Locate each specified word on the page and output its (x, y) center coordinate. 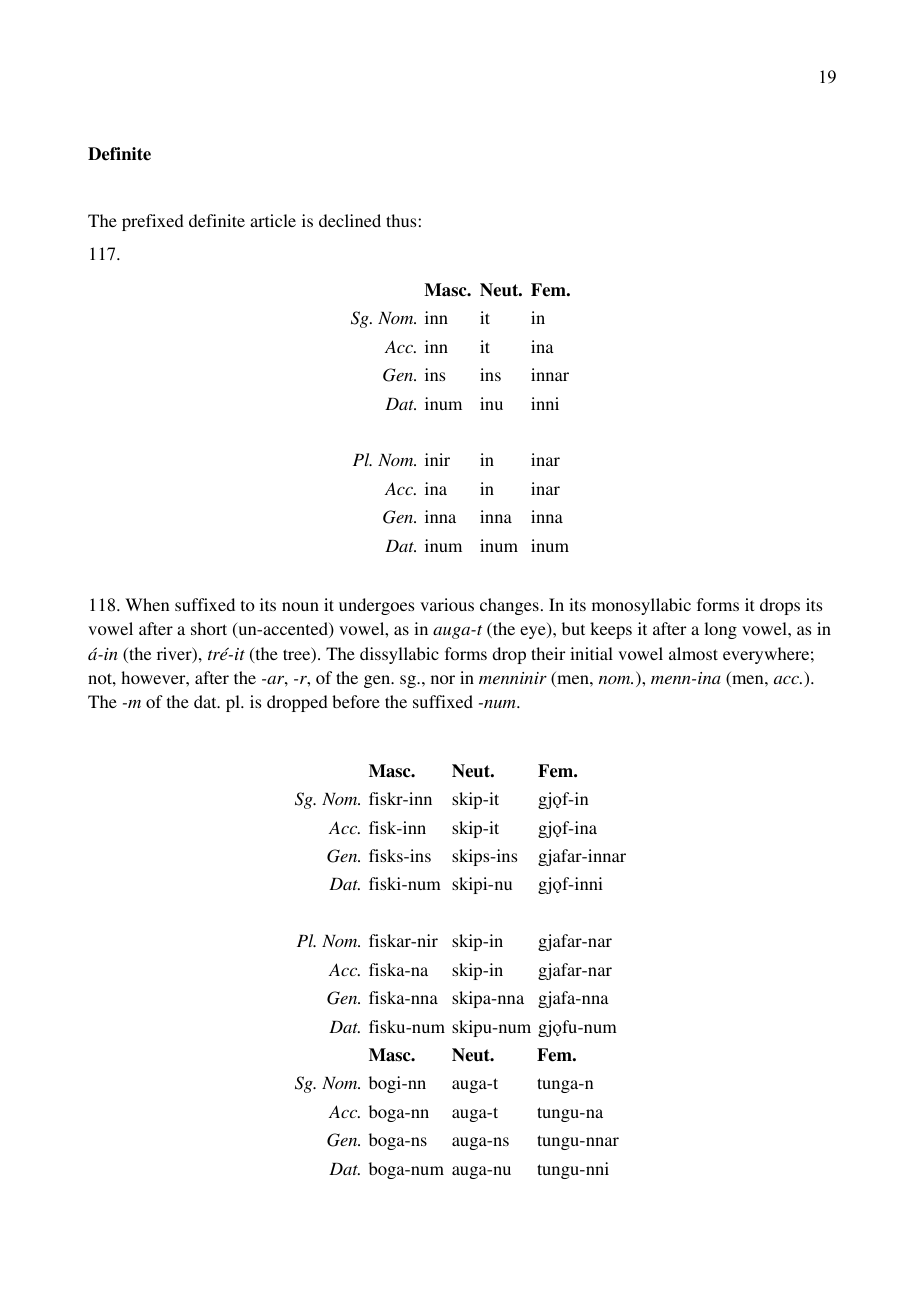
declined (350, 220)
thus (402, 220)
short (209, 628)
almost (693, 653)
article (273, 220)
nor (443, 679)
